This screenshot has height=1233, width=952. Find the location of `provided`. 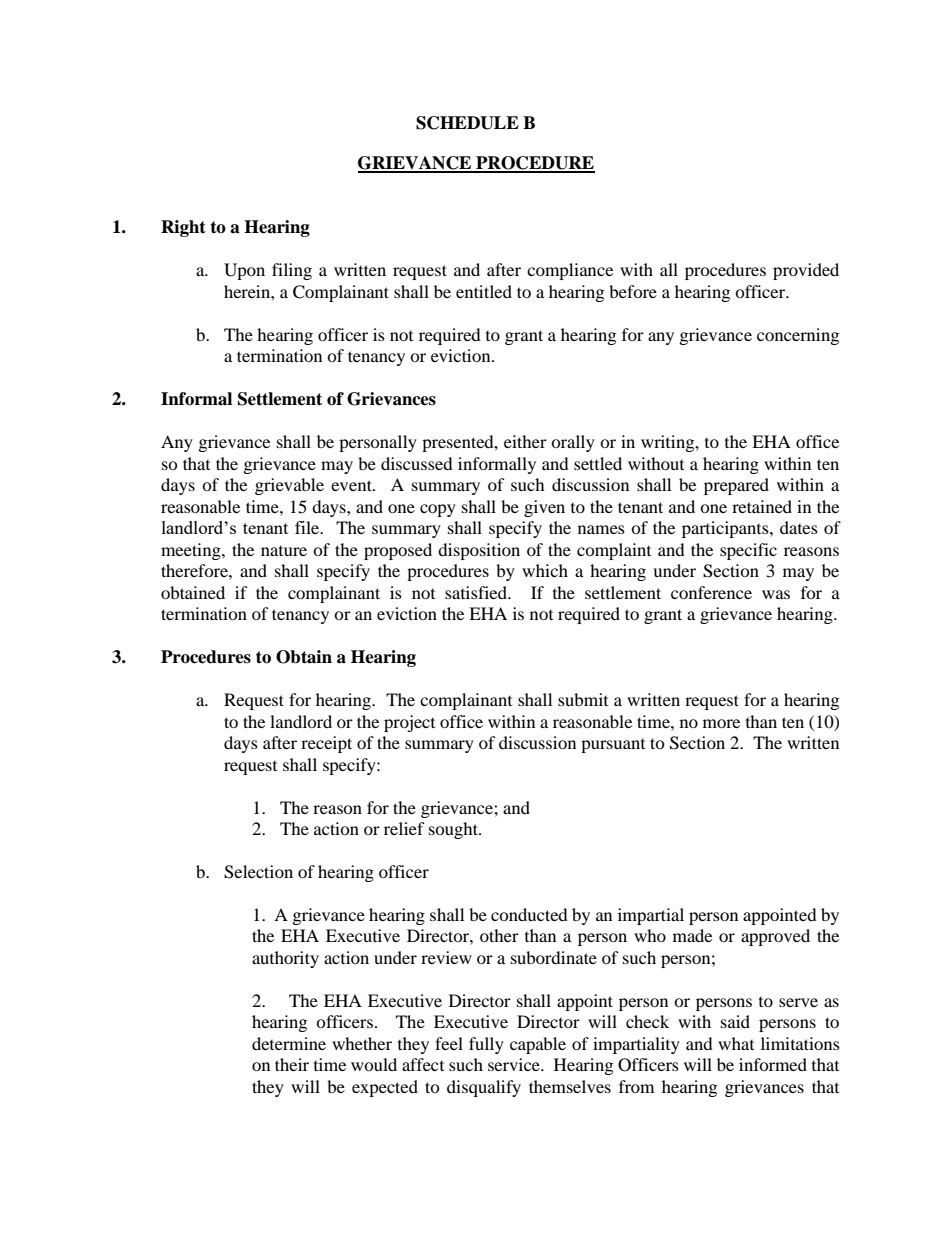

provided is located at coordinates (806, 271).
